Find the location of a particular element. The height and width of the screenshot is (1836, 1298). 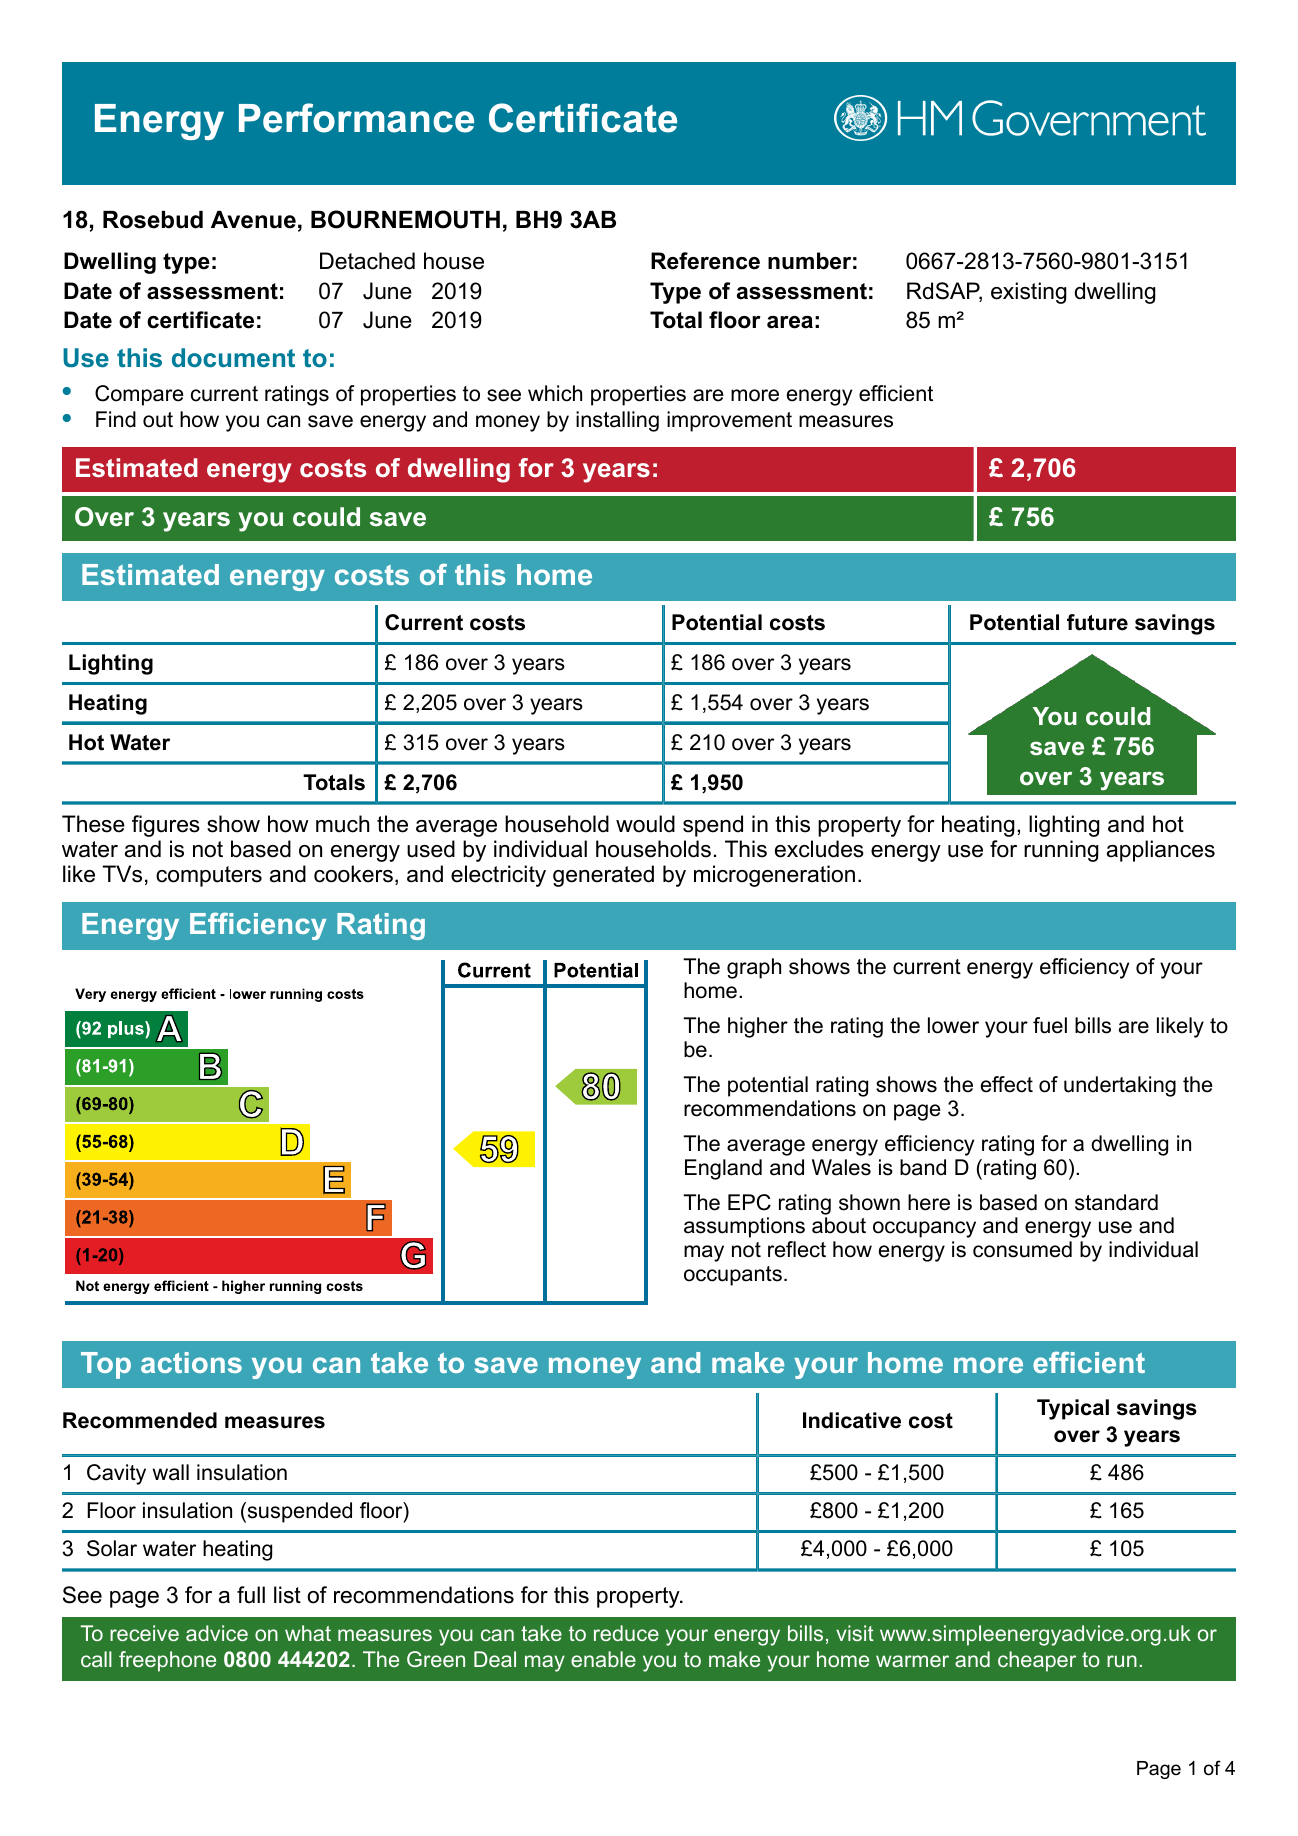

fuel is located at coordinates (1050, 1025).
